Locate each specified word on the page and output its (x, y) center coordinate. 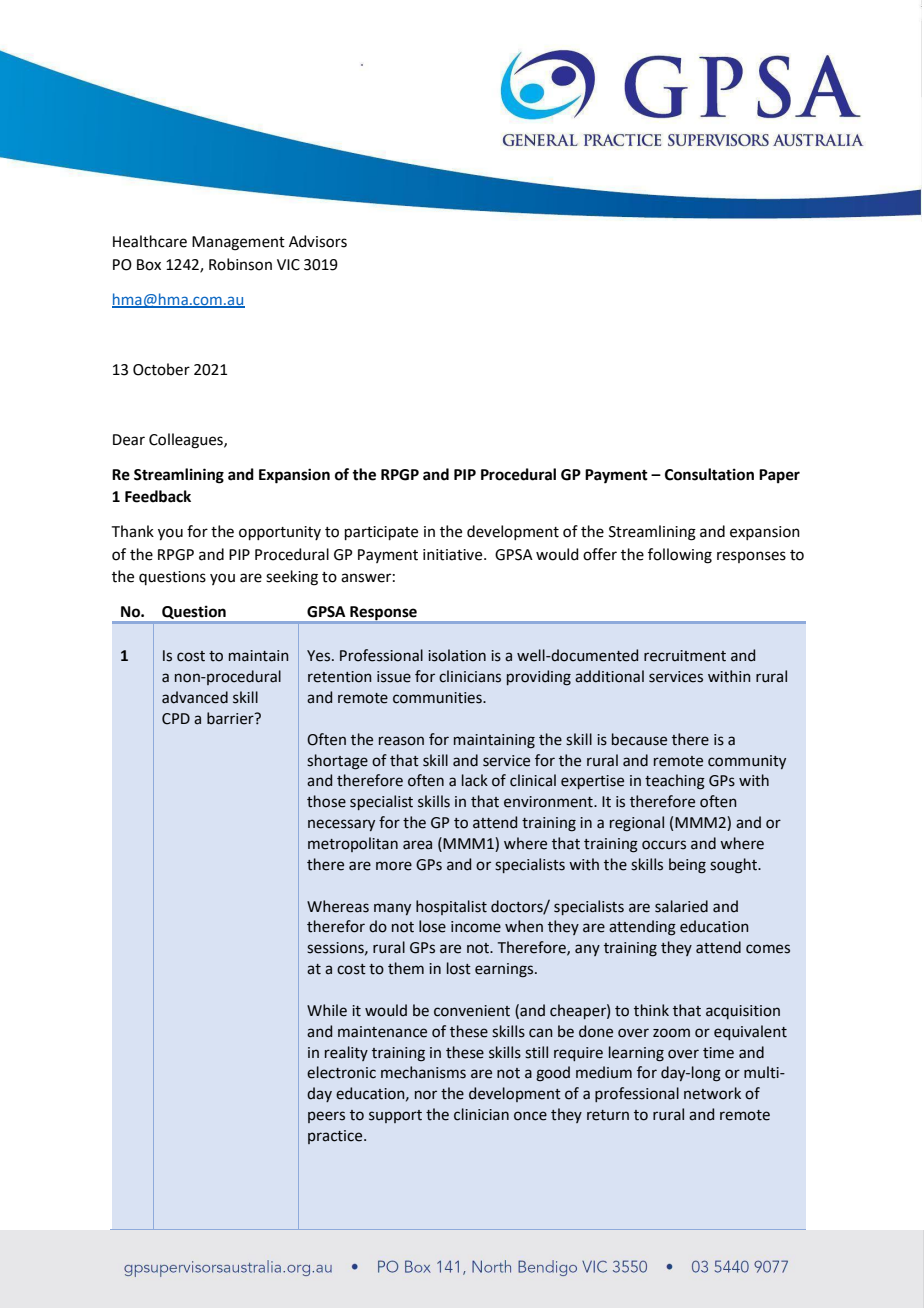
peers (326, 1117)
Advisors (318, 241)
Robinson (240, 264)
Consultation (709, 474)
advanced (195, 697)
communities (438, 698)
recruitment (685, 656)
